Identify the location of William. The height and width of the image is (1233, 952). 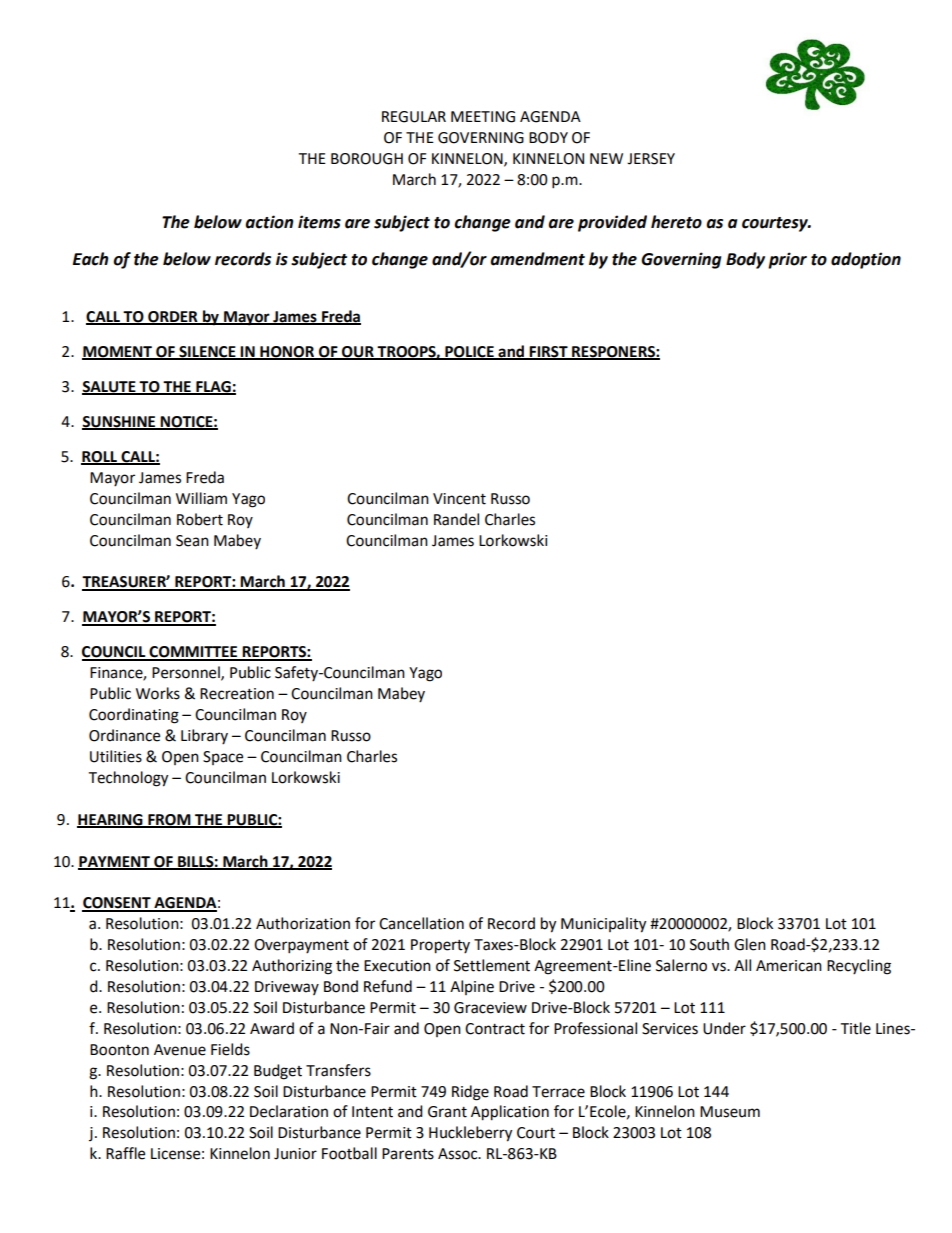
(201, 498).
